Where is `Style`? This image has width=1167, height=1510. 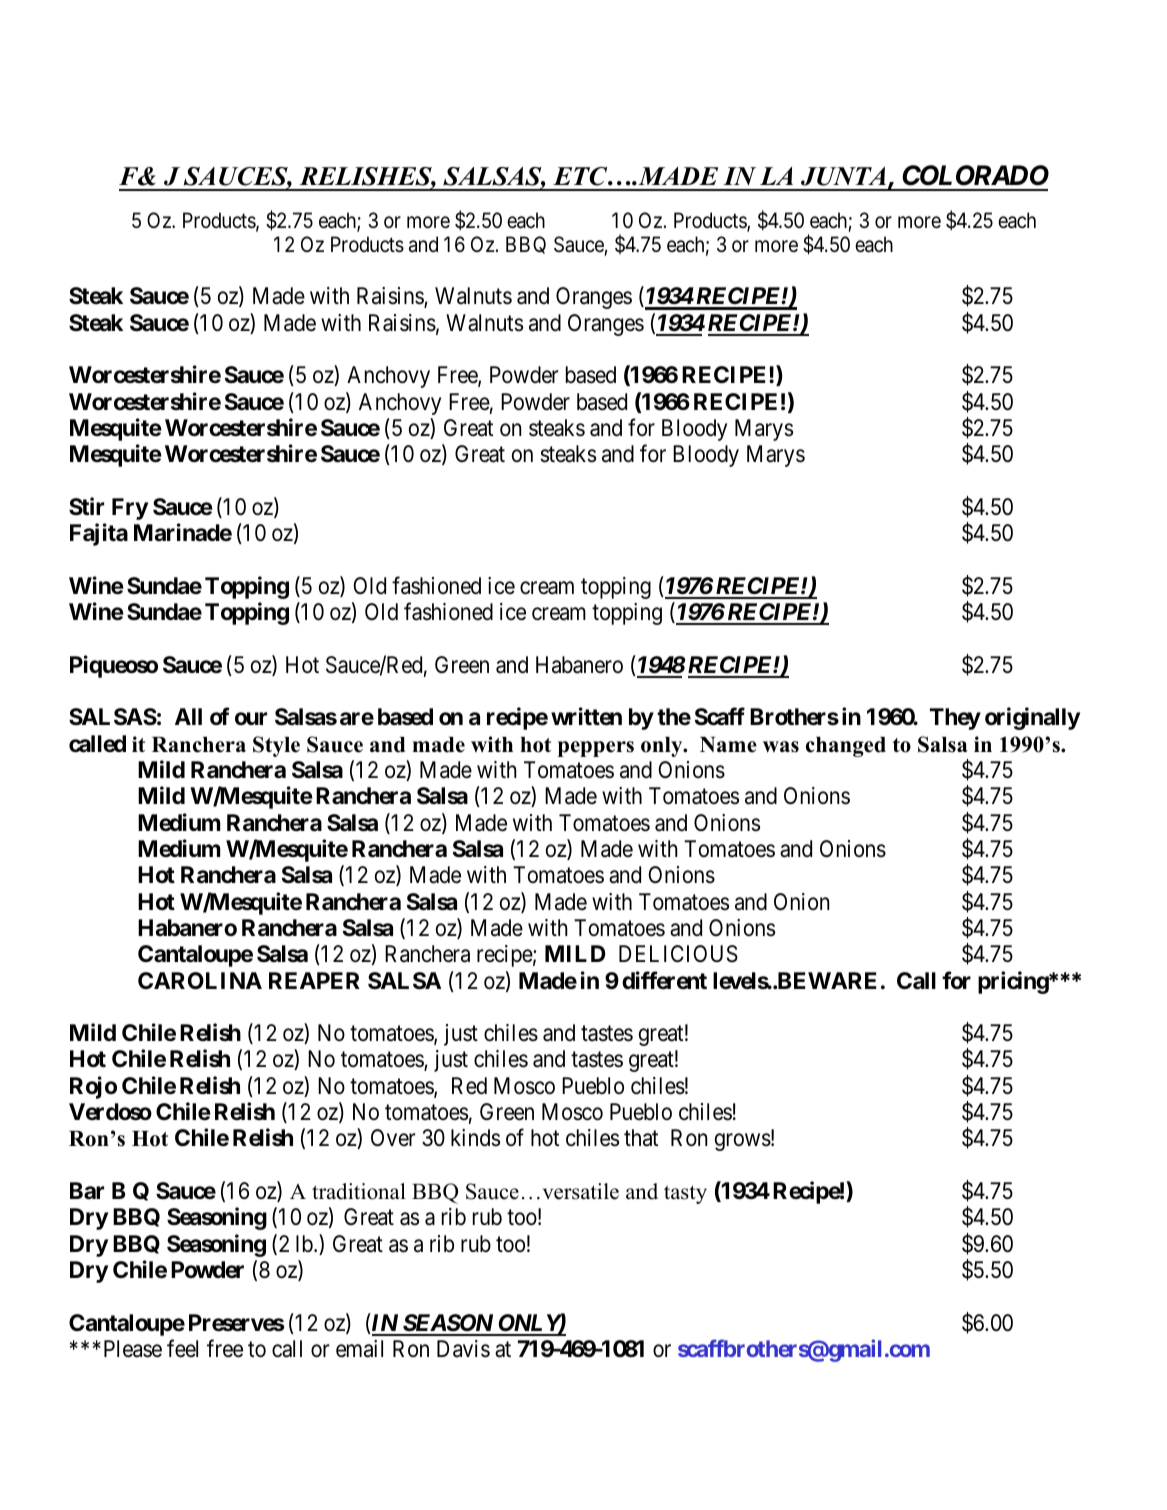 Style is located at coordinates (276, 746).
